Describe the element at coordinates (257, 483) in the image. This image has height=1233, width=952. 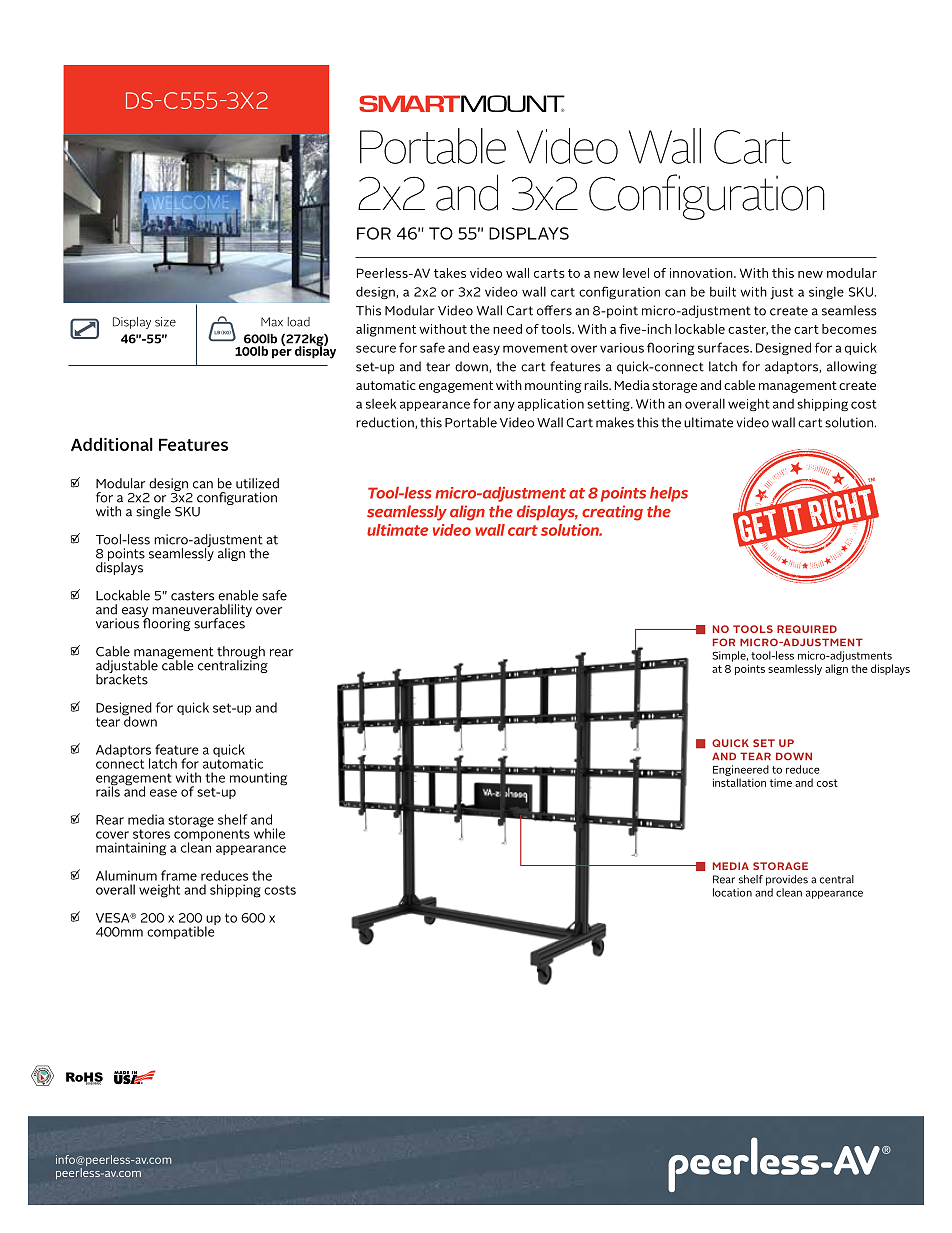
I see `utilized` at that location.
